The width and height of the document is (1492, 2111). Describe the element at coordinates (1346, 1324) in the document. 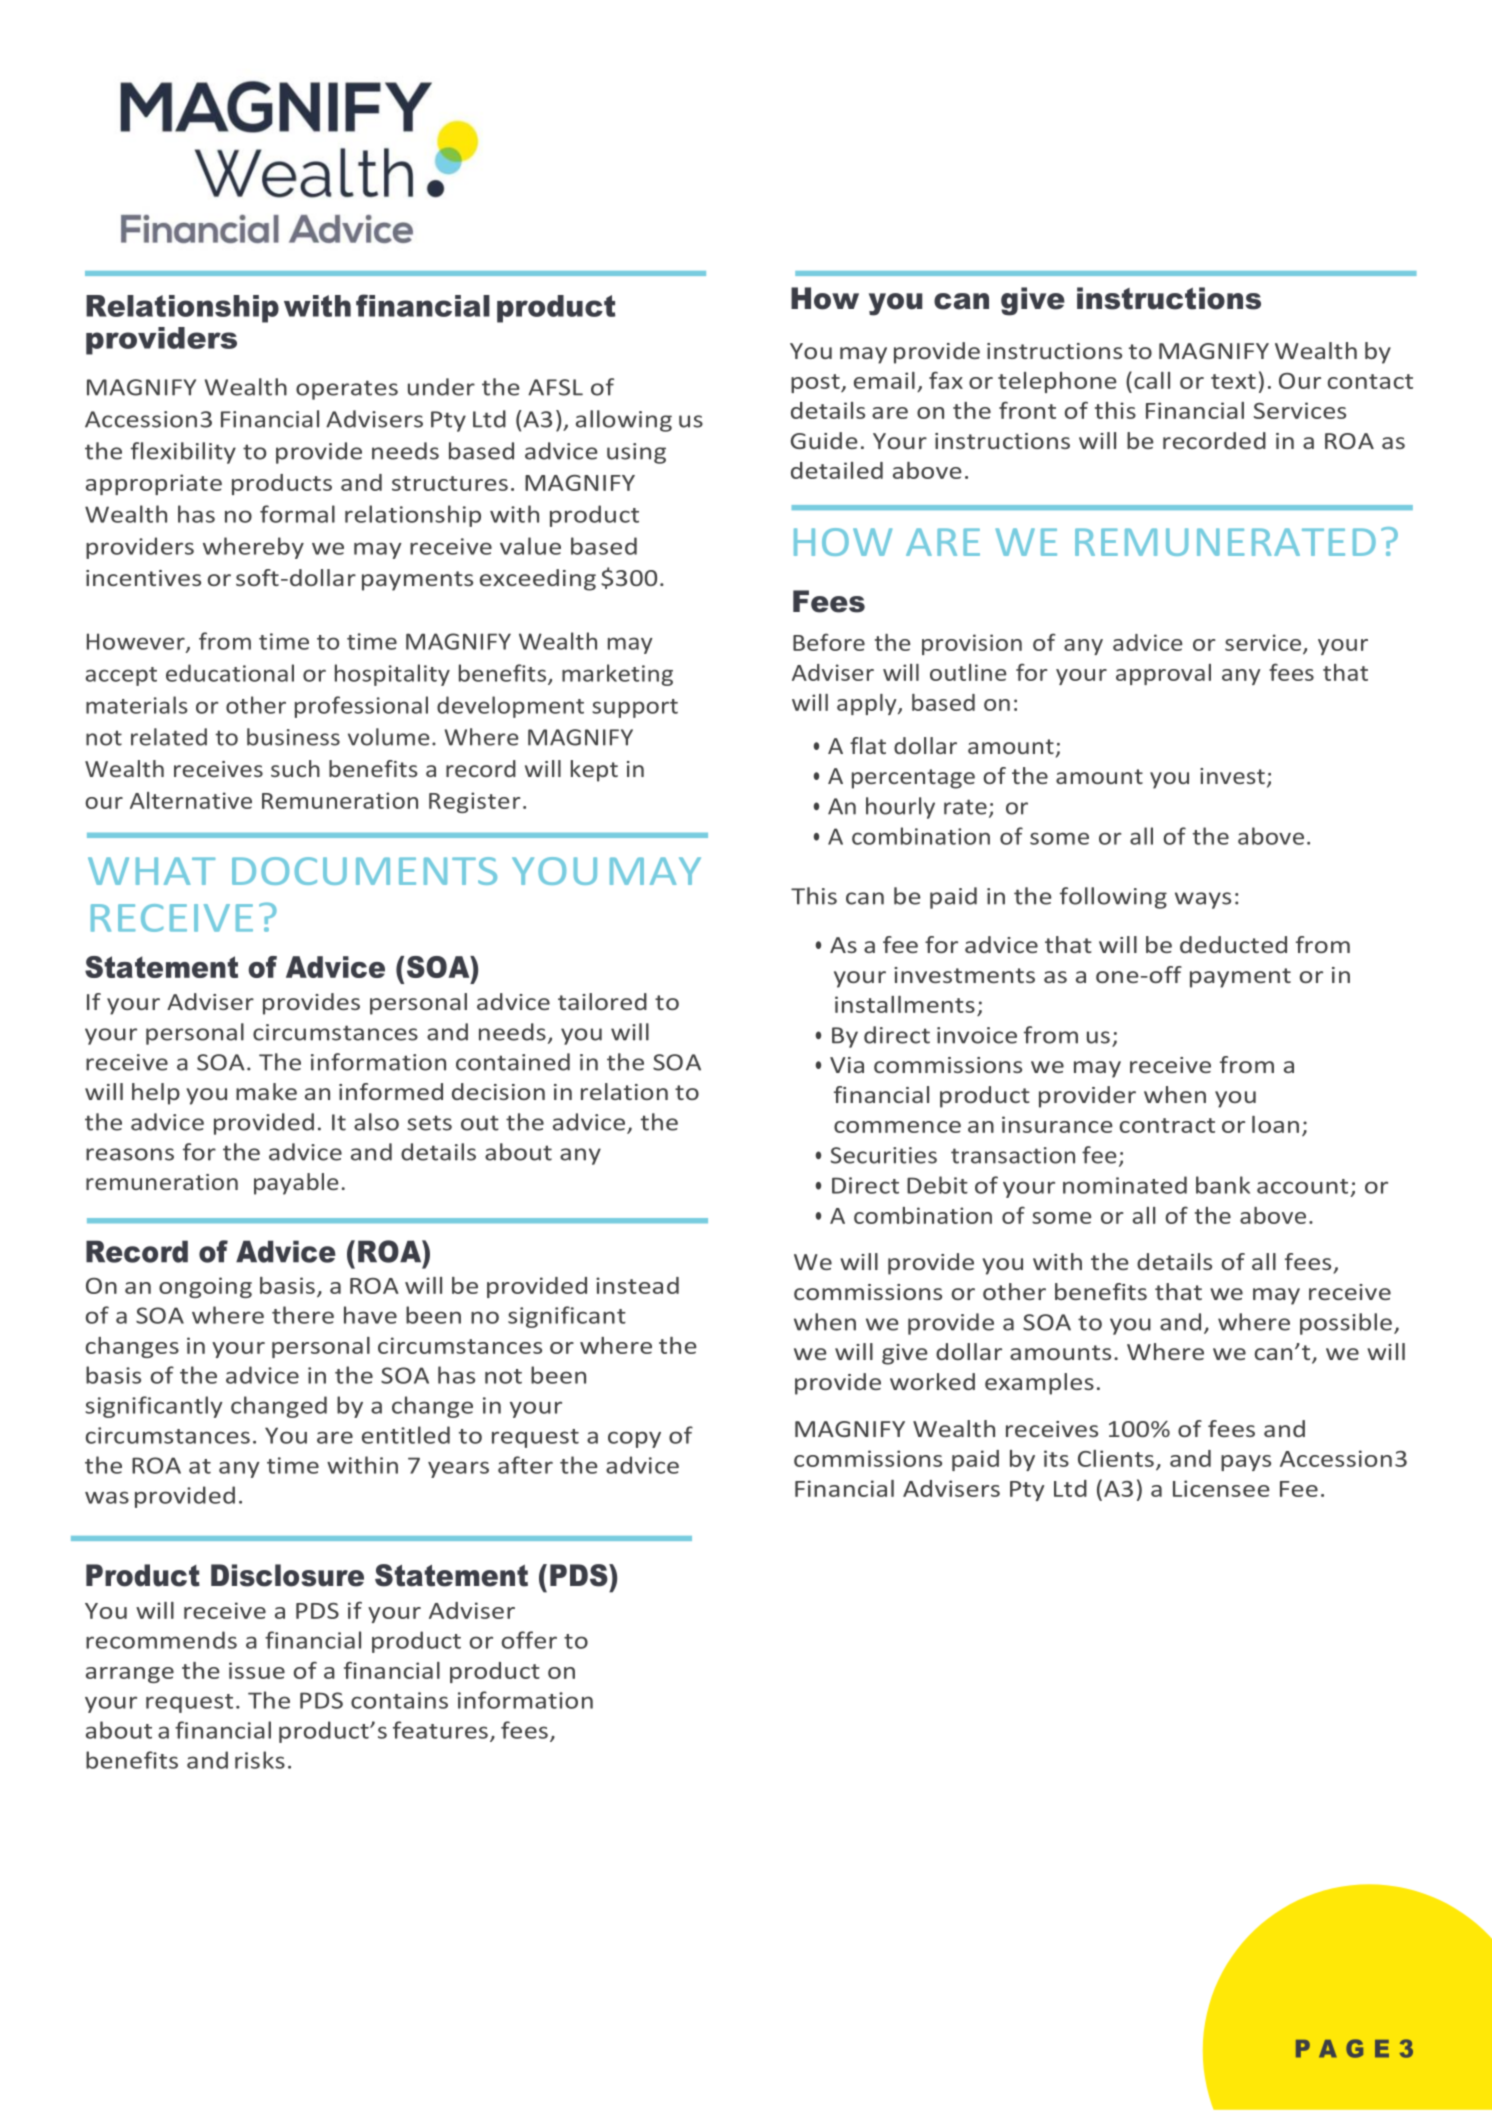

I see `possible` at that location.
